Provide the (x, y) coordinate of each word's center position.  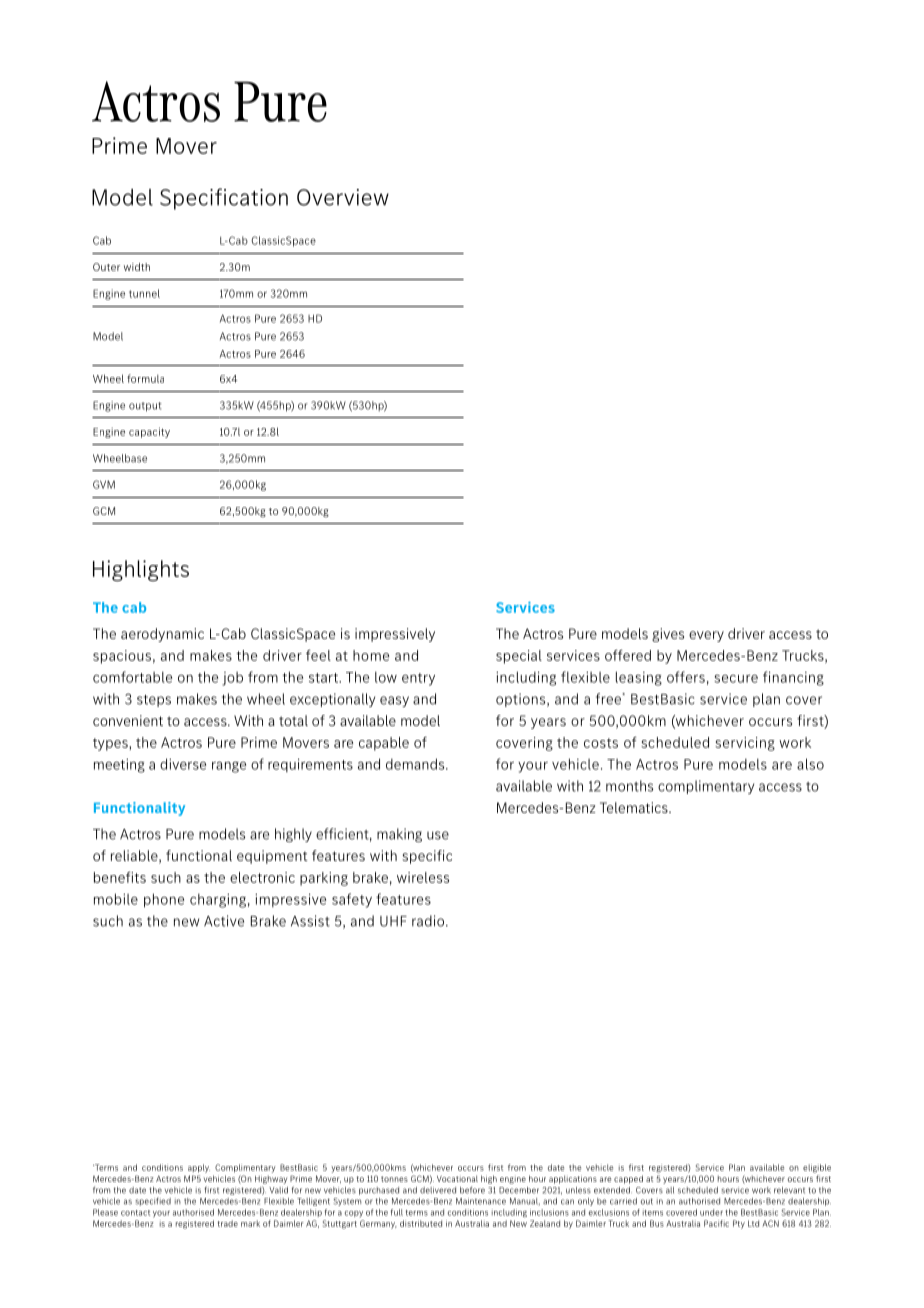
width (137, 267)
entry (418, 679)
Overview (343, 197)
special (519, 657)
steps (154, 701)
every (706, 636)
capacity (149, 432)
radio (429, 921)
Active (224, 921)
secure (736, 679)
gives (668, 635)
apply (199, 1168)
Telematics (635, 807)
